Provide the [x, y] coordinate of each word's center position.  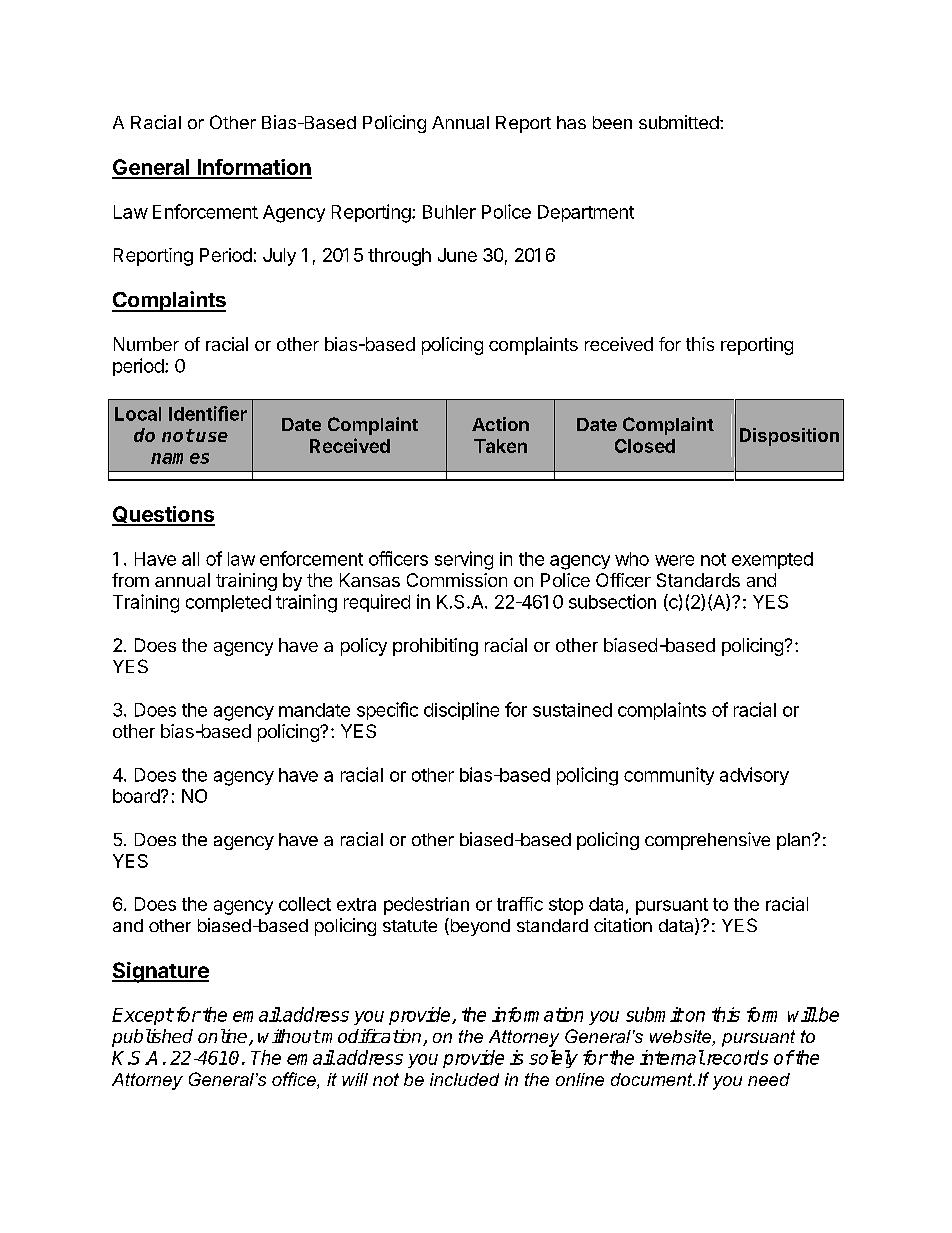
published [152, 1038]
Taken [500, 446]
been [612, 122]
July [279, 257]
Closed [645, 446]
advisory [754, 776]
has [571, 122]
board [136, 796]
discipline [461, 711]
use [212, 437]
